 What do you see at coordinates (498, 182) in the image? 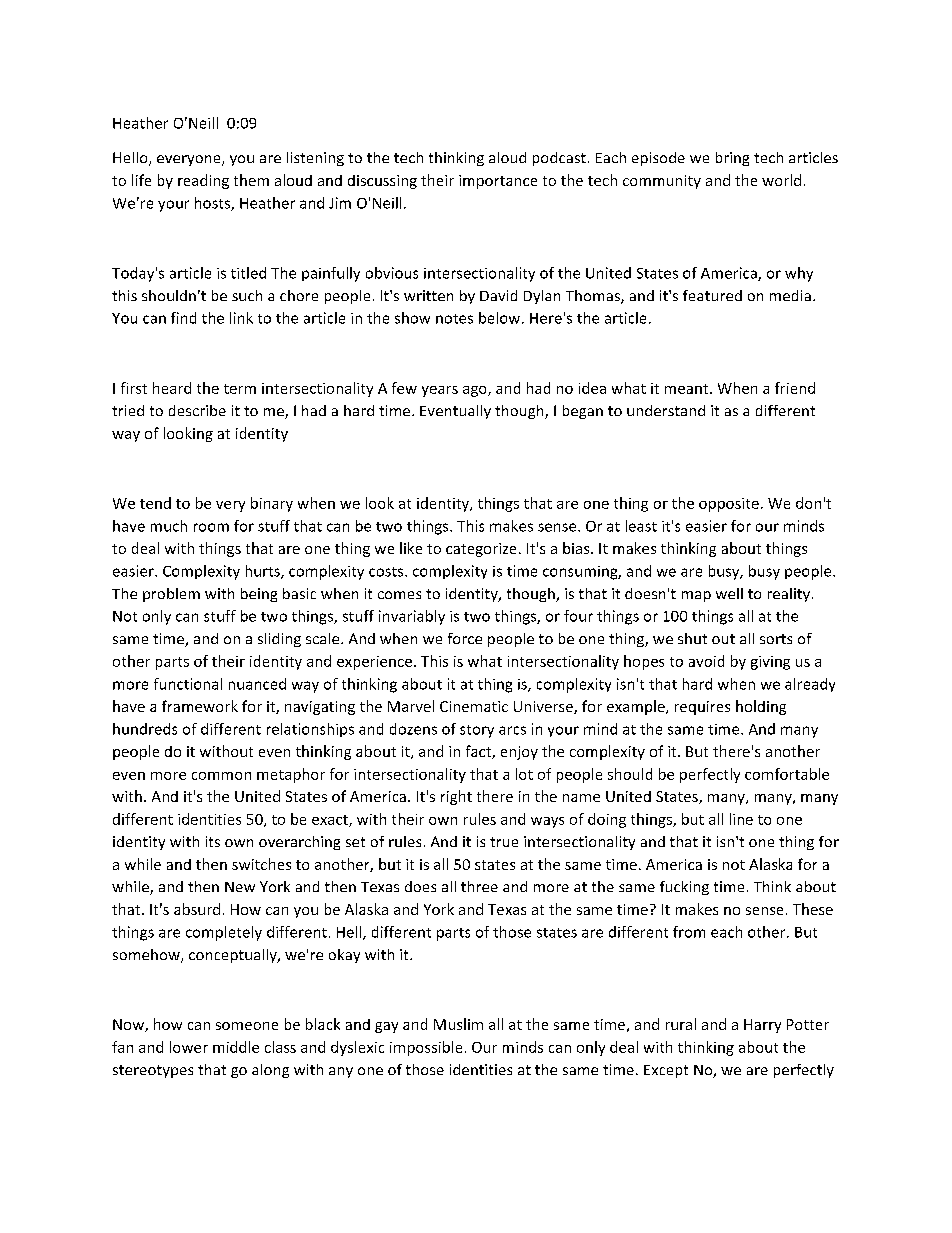
I see `importance` at bounding box center [498, 182].
